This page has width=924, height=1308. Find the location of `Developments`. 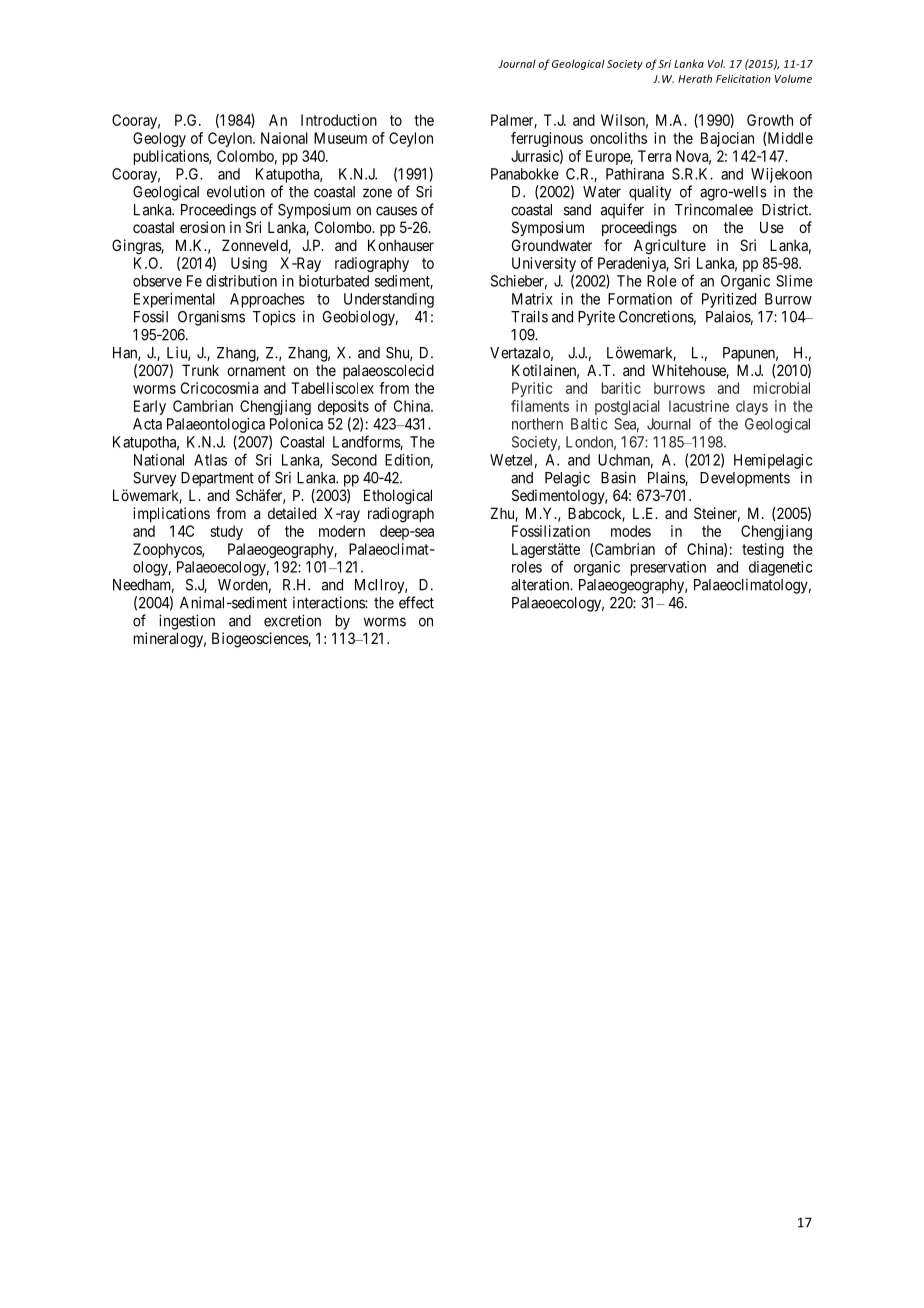

Developments is located at coordinates (745, 479).
